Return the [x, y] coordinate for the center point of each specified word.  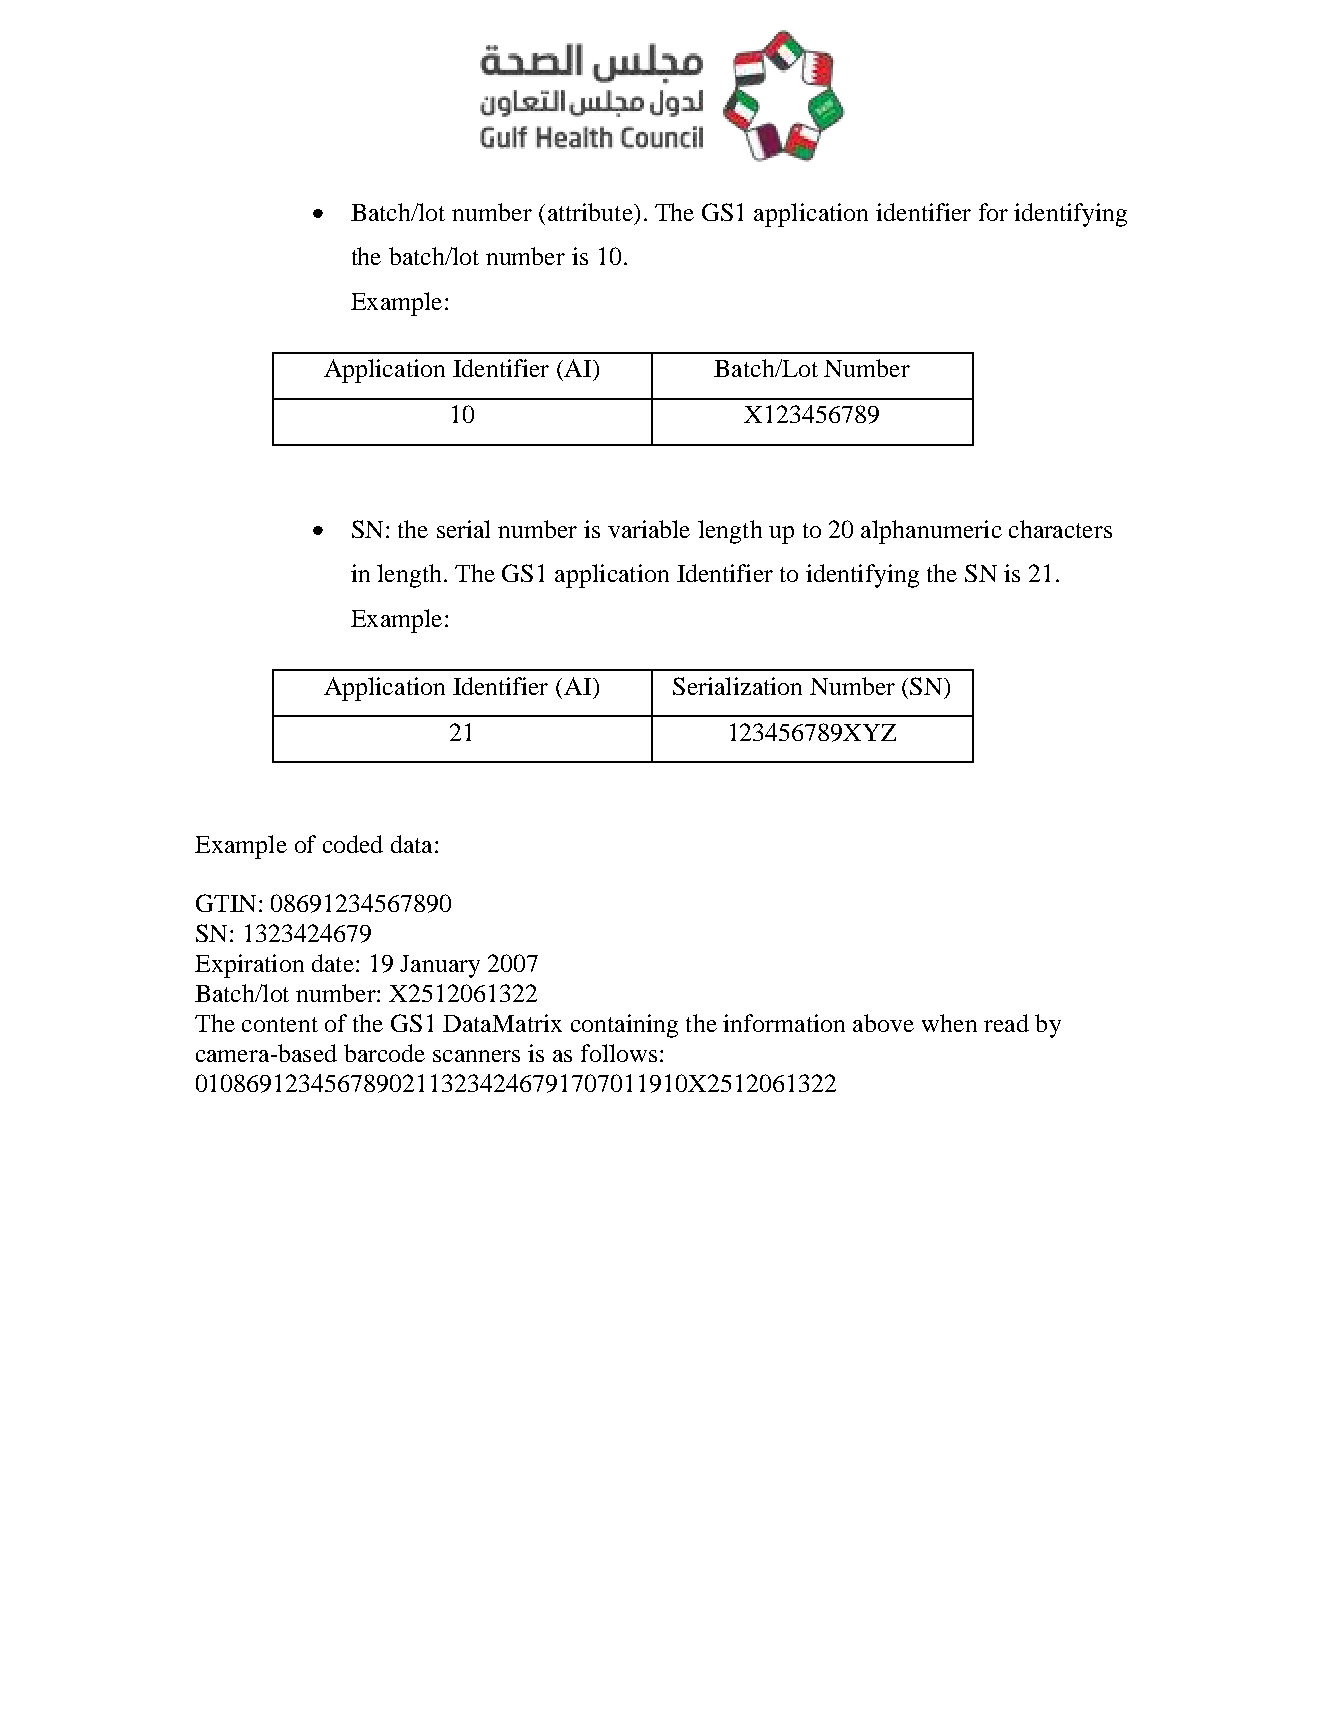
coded [353, 844]
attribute [591, 212]
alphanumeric [931, 532]
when [949, 1023]
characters [1060, 529]
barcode [384, 1053]
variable [649, 529]
